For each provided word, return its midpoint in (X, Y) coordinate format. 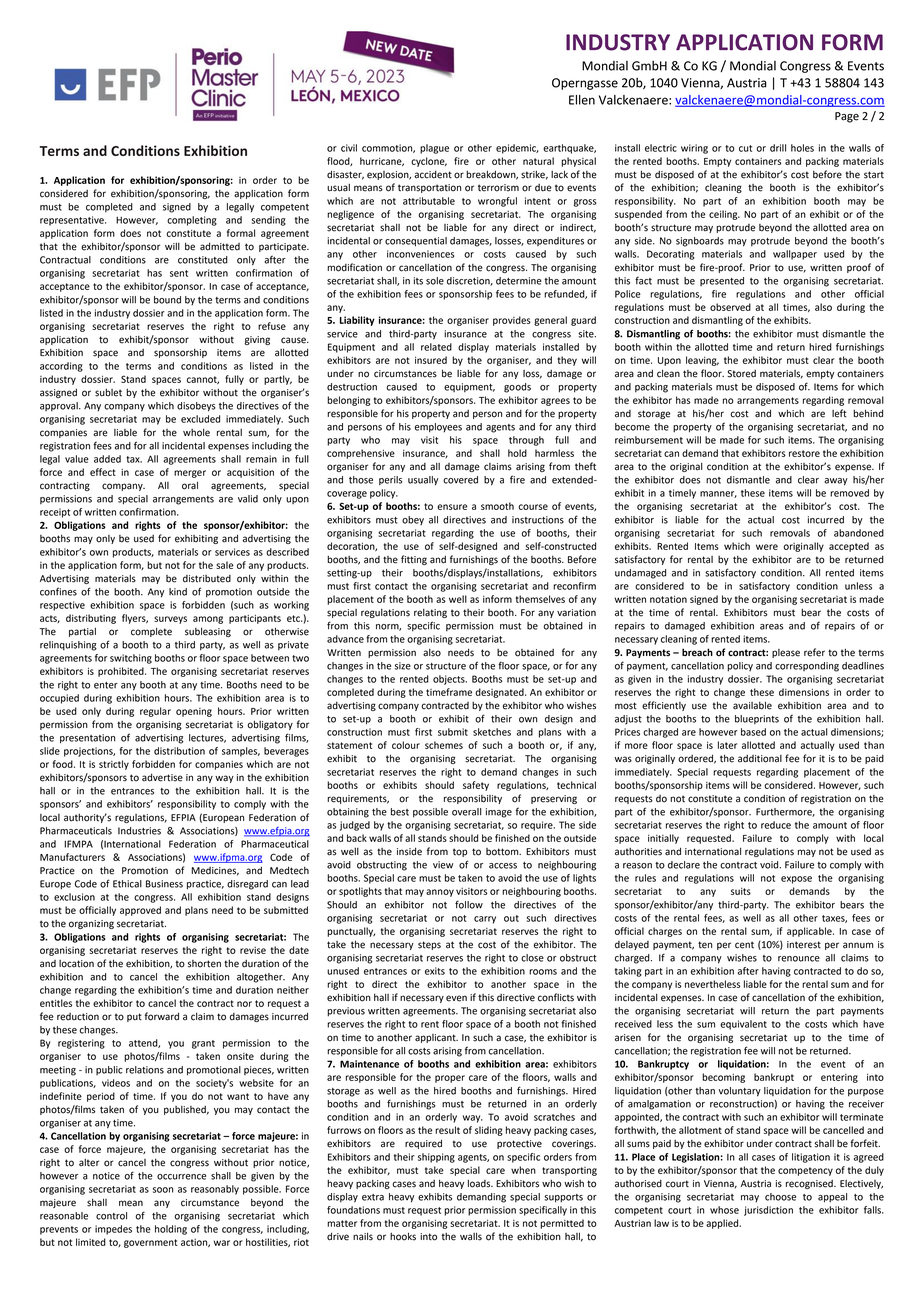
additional (760, 759)
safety (476, 786)
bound (167, 300)
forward (162, 1016)
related (436, 347)
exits (435, 971)
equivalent (743, 1025)
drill (778, 148)
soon (163, 1190)
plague (434, 149)
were (767, 547)
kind (178, 592)
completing (192, 221)
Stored (741, 374)
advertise (162, 777)
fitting (414, 560)
